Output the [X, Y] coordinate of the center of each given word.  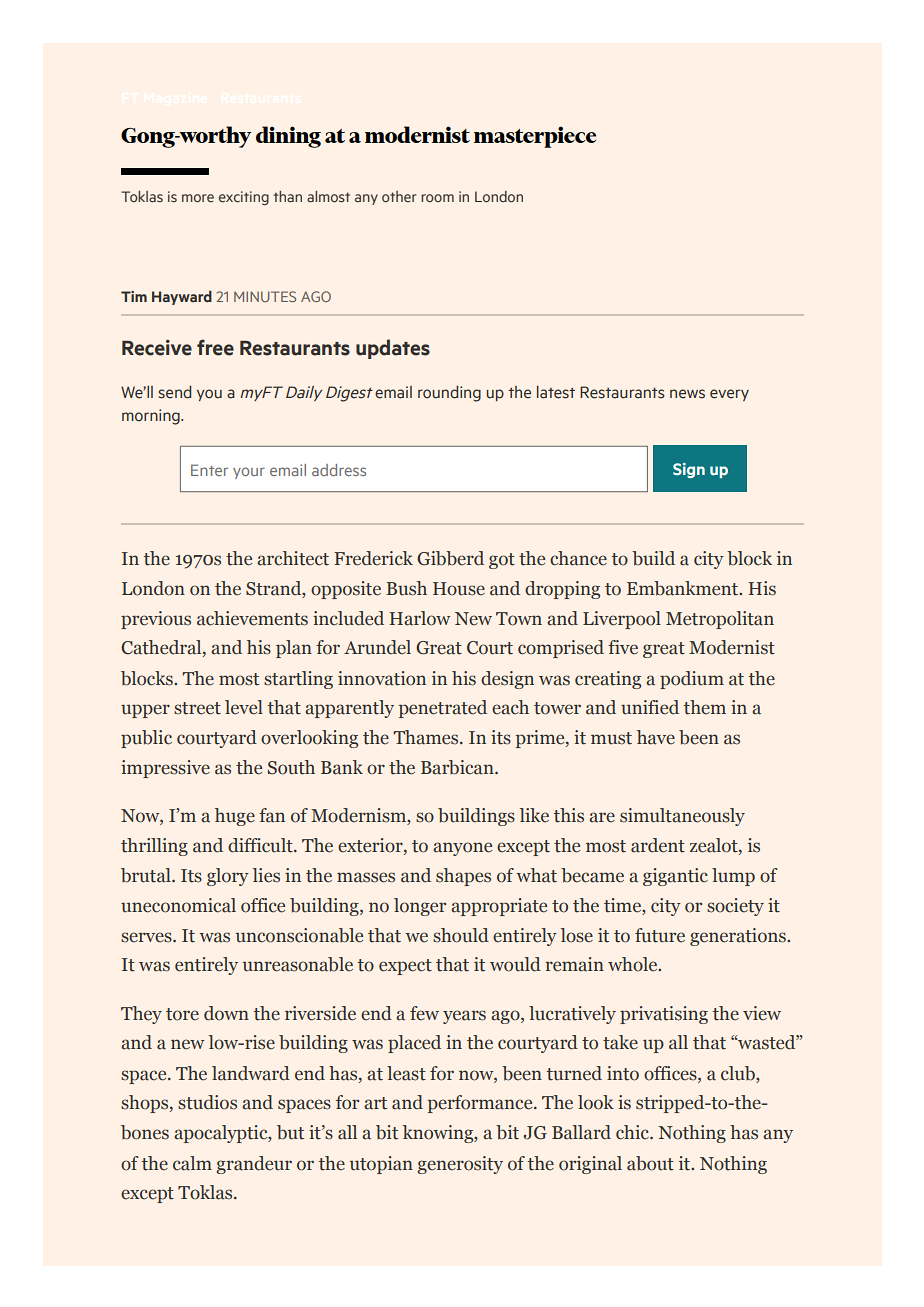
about [650, 1163]
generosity [460, 1165]
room [437, 198]
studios [207, 1102]
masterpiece [535, 137]
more [198, 198]
